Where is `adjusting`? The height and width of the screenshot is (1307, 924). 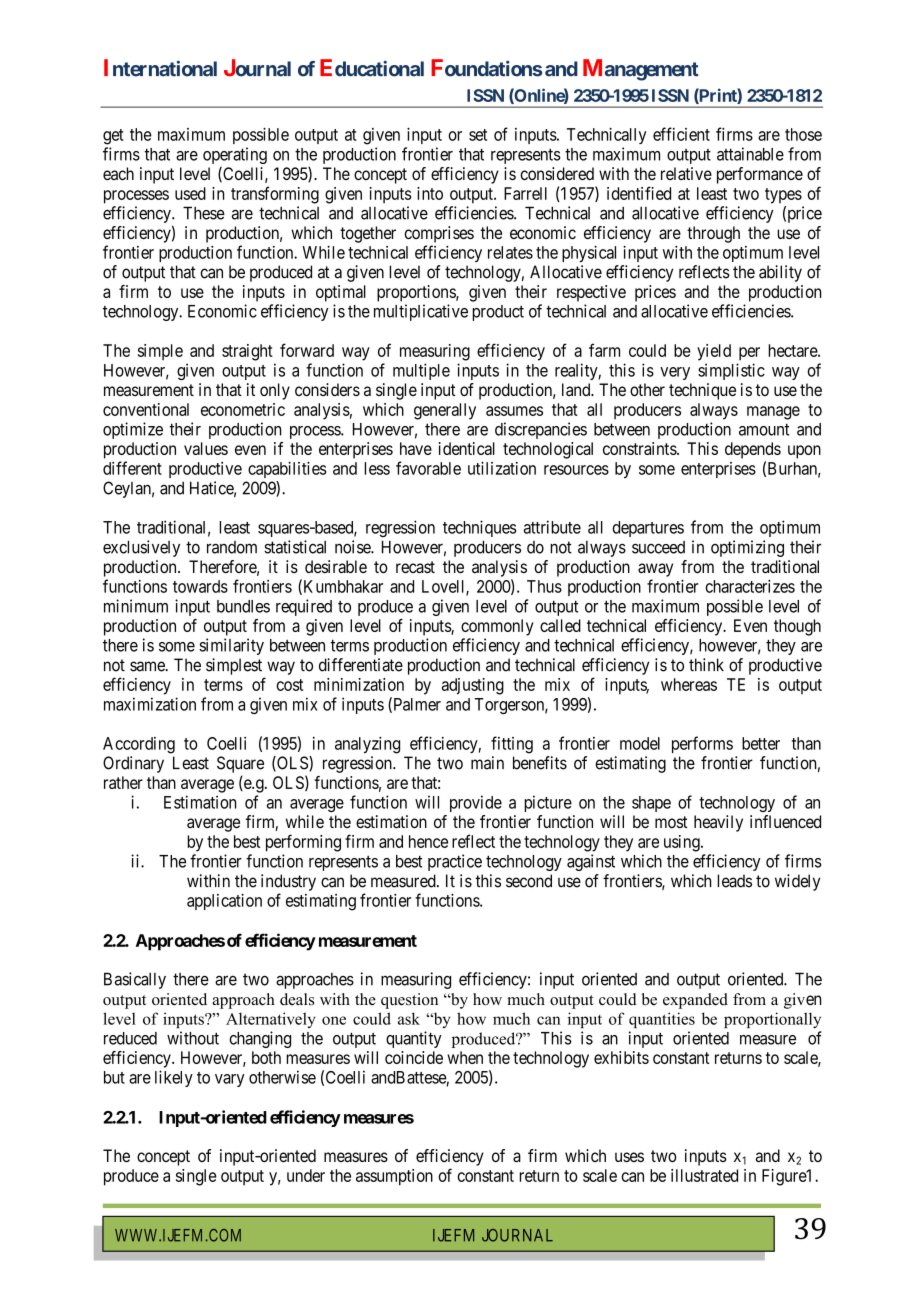
adjusting is located at coordinates (473, 686).
